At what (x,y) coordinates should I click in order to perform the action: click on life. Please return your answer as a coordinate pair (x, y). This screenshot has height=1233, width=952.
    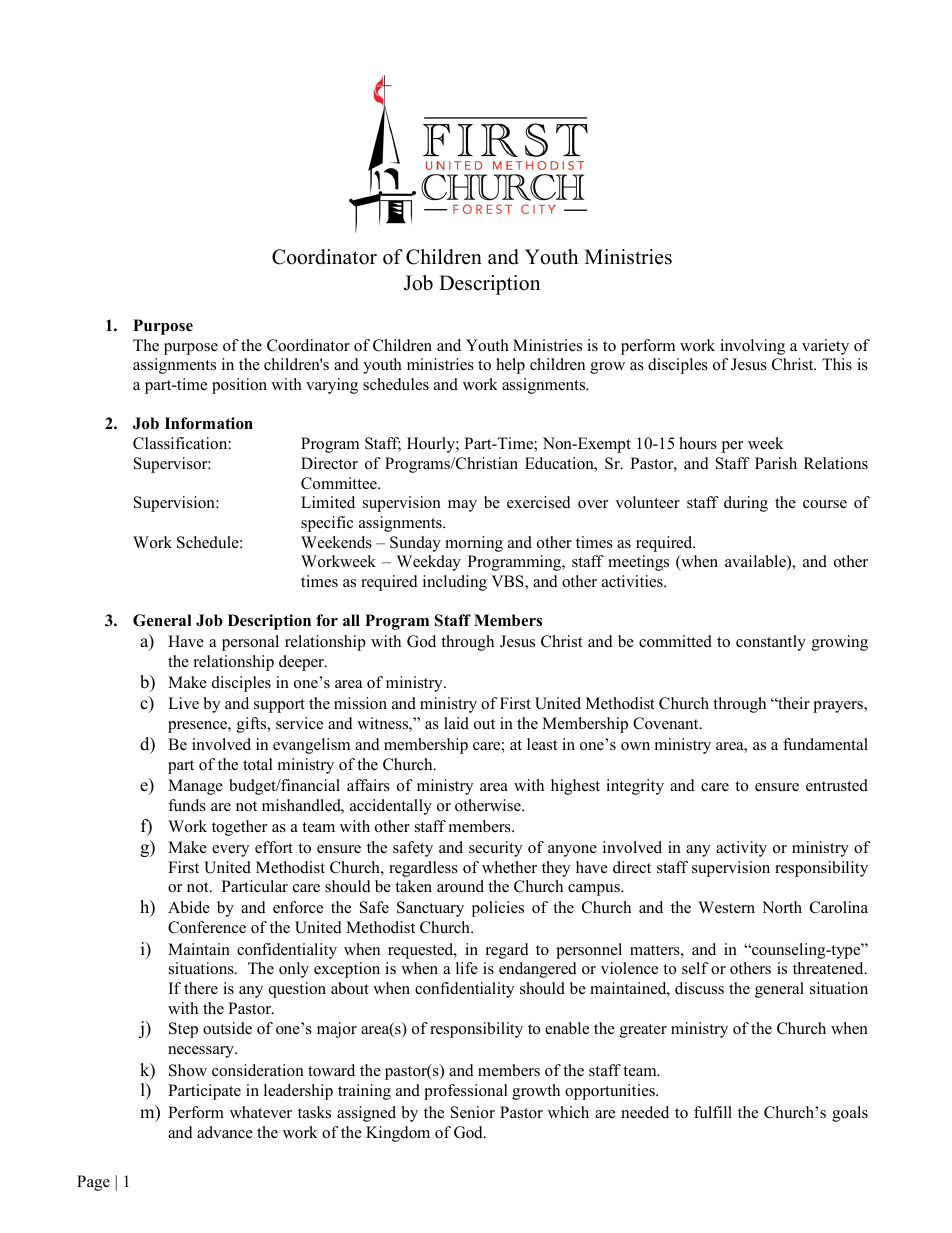
    Looking at the image, I should click on (467, 968).
